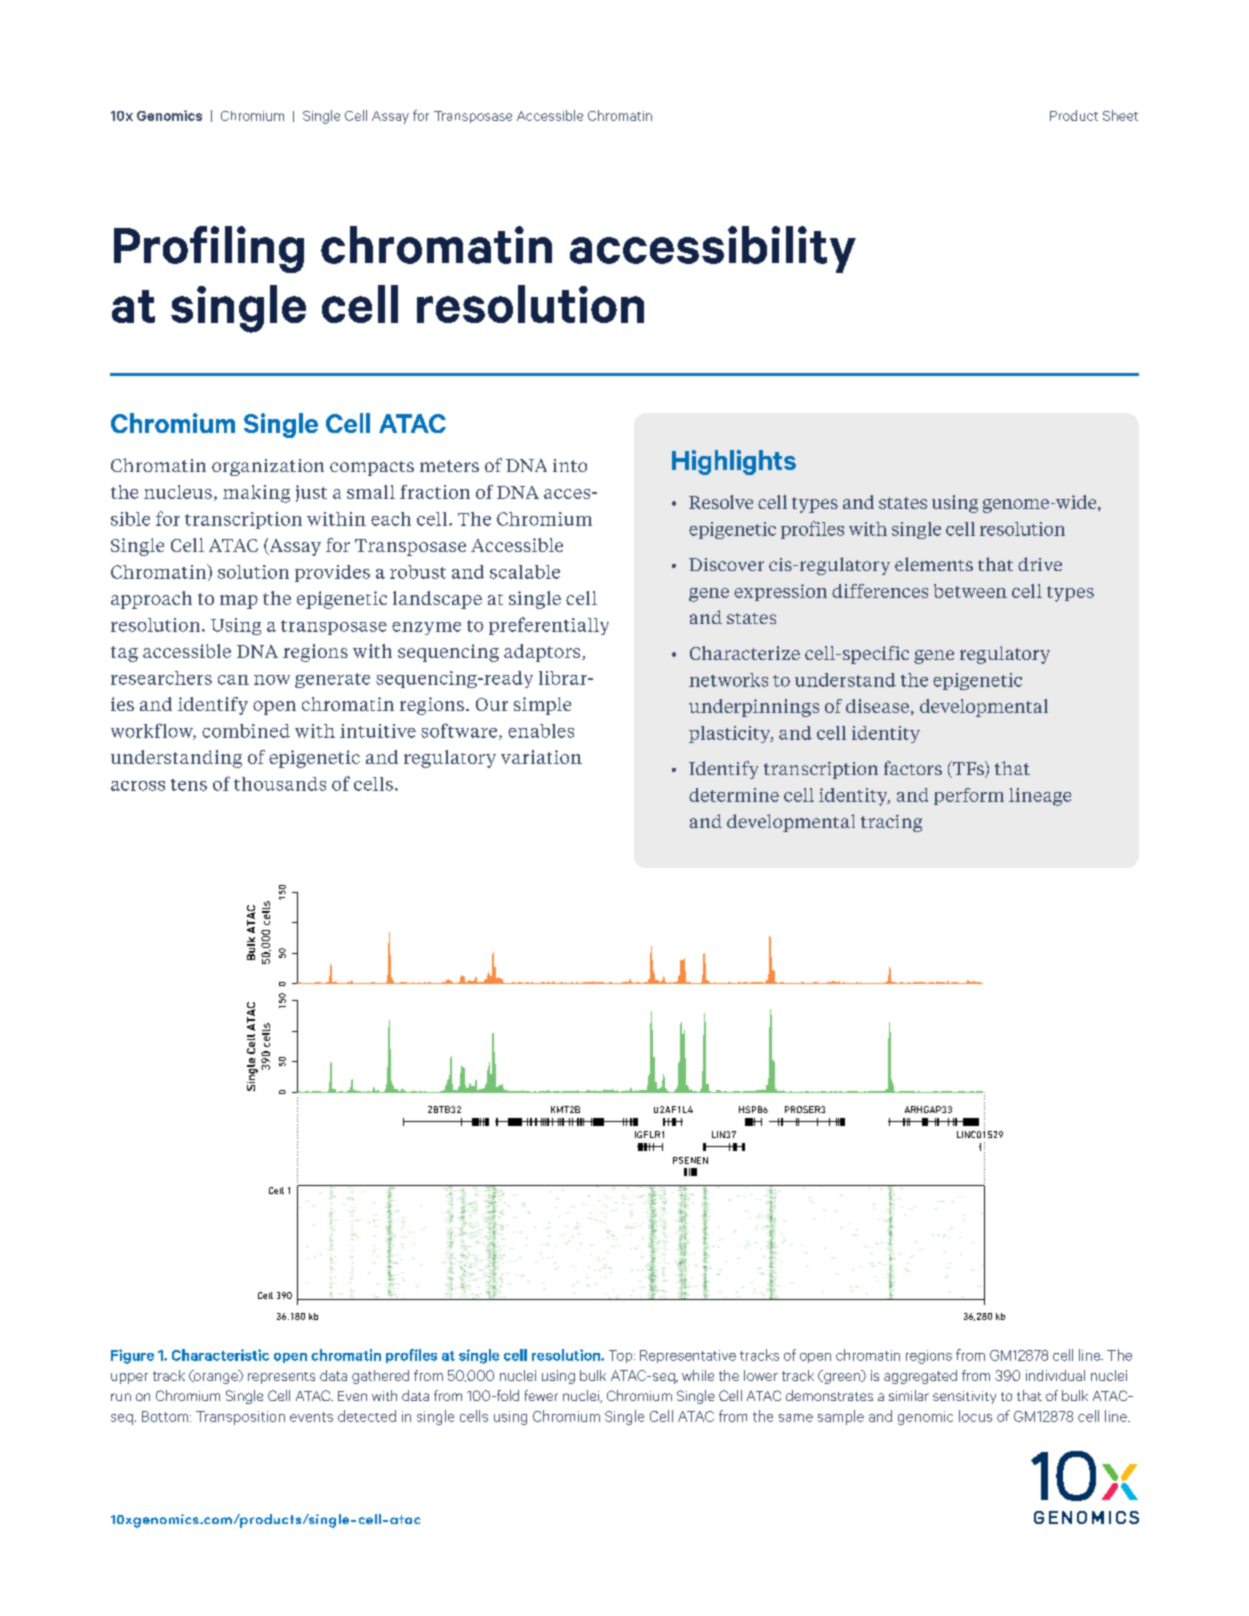 The image size is (1249, 1616). I want to click on Profiling, so click(209, 249).
